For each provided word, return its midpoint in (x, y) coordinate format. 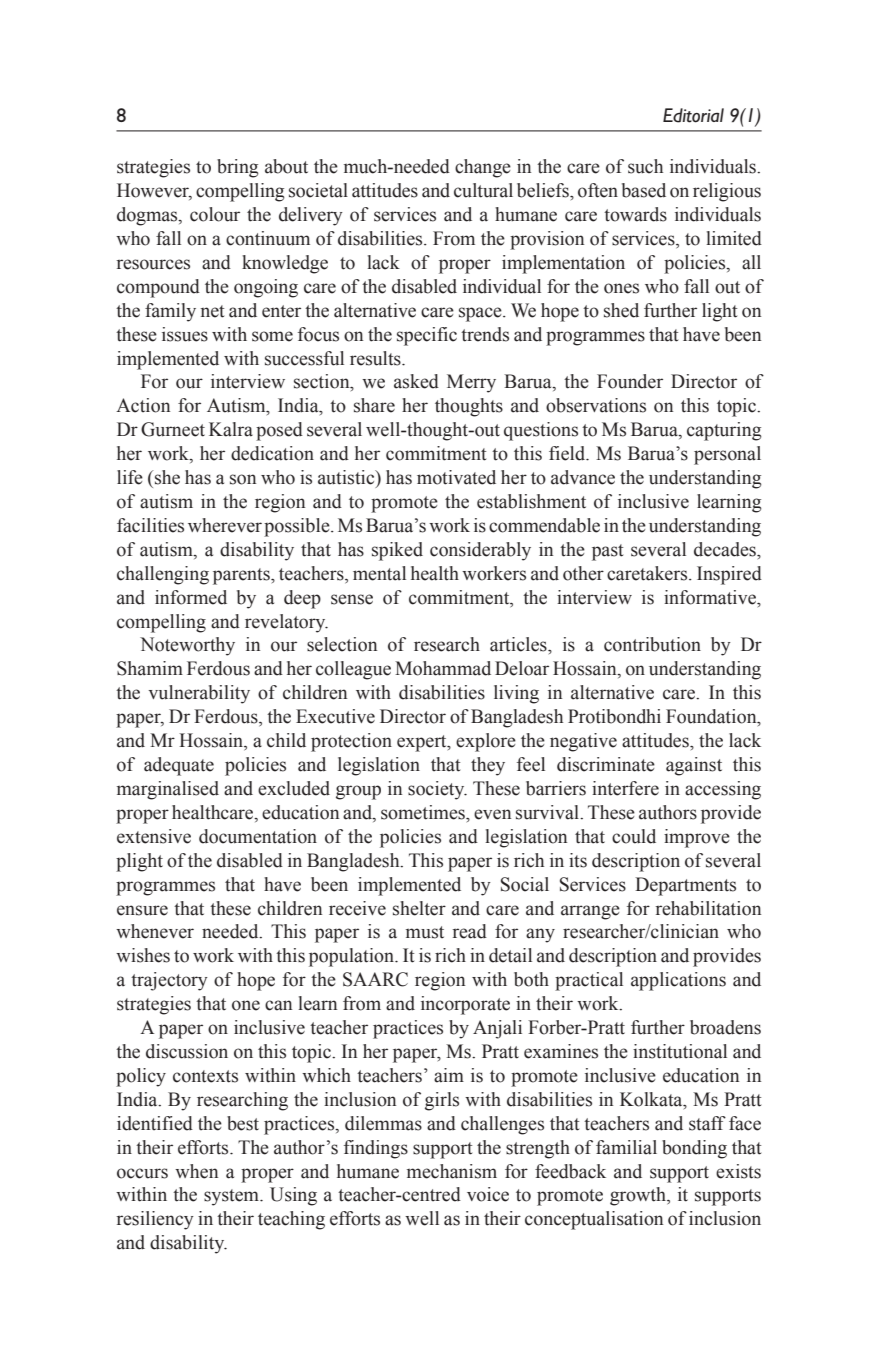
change (483, 168)
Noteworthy (187, 646)
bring (238, 168)
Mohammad (443, 668)
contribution (652, 644)
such (645, 166)
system (232, 1197)
